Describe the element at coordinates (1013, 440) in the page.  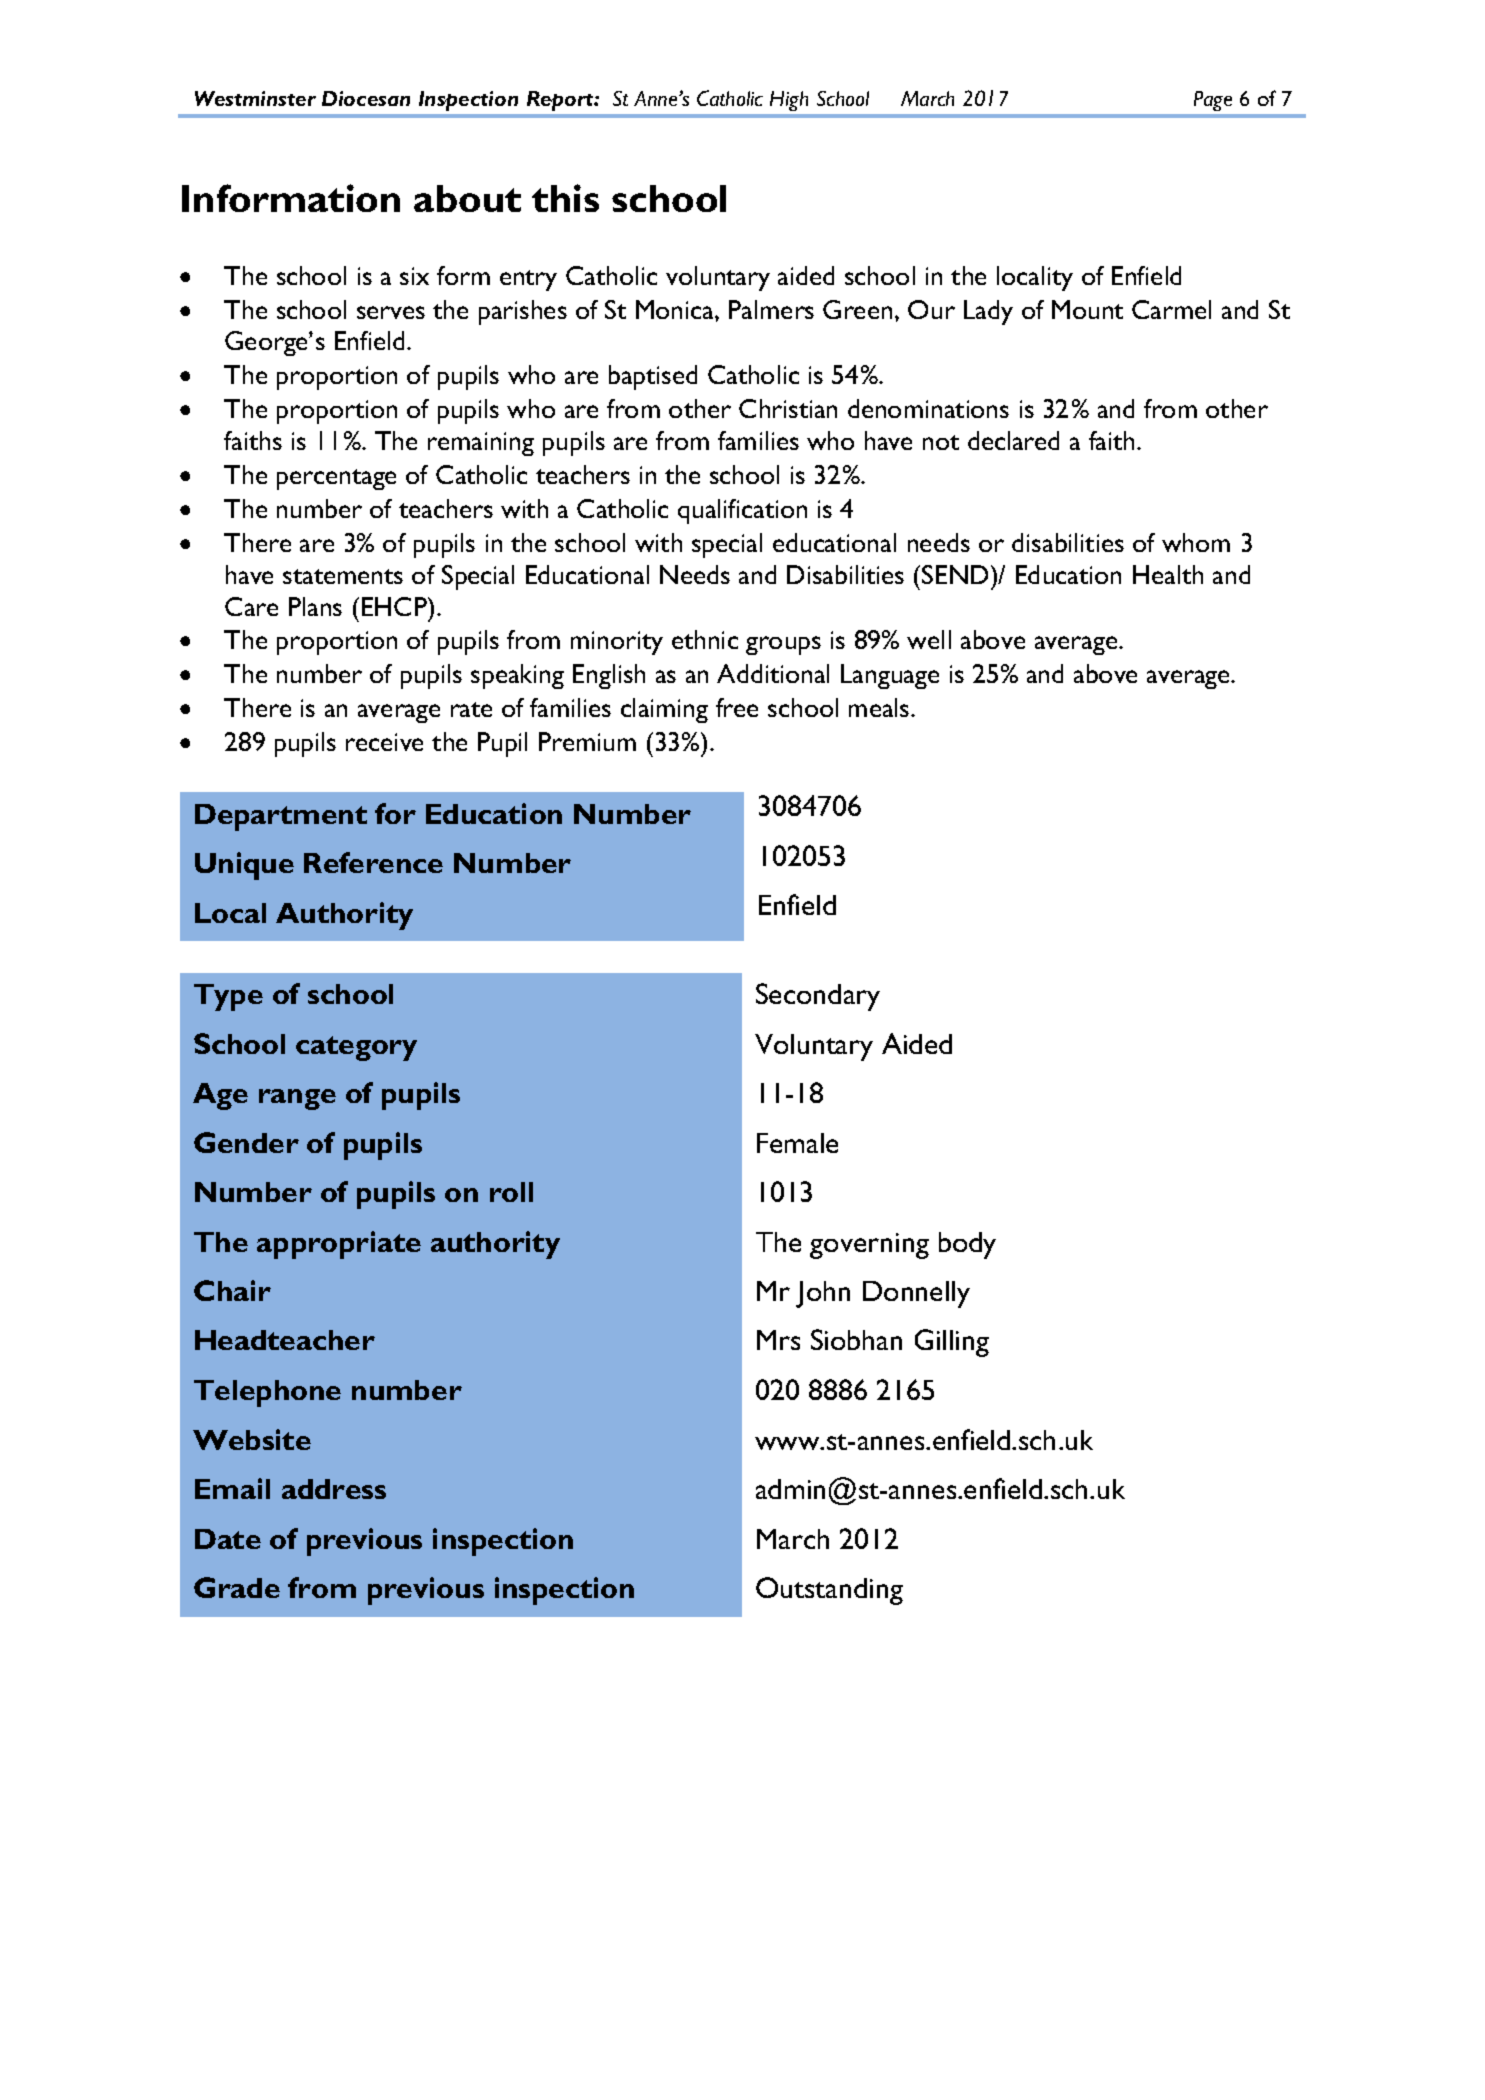
I see `declared` at that location.
